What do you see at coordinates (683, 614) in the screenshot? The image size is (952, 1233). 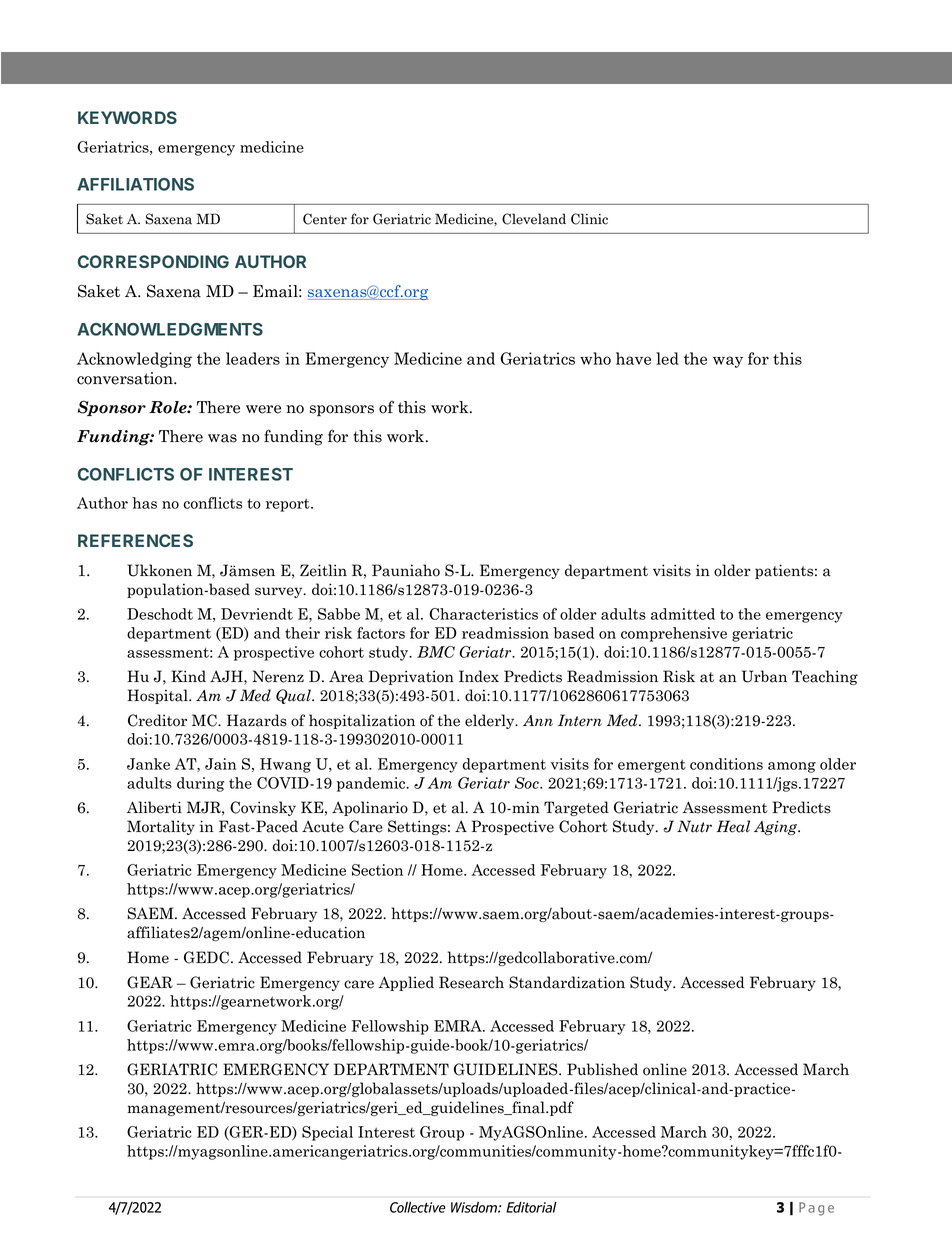 I see `admitted` at bounding box center [683, 614].
